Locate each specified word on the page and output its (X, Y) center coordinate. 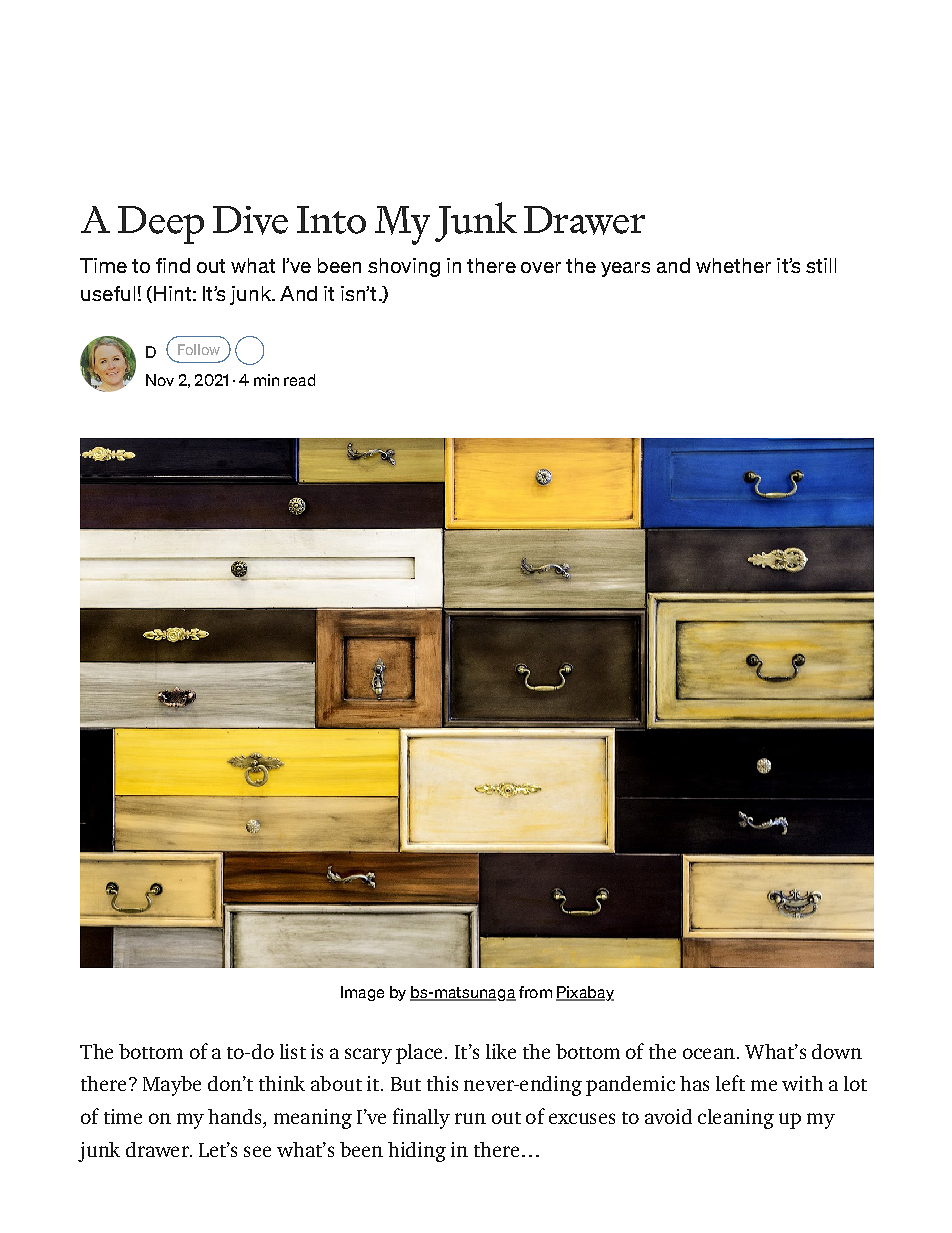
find (173, 265)
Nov (160, 380)
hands (236, 1116)
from (535, 992)
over (541, 267)
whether (733, 265)
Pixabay (585, 993)
